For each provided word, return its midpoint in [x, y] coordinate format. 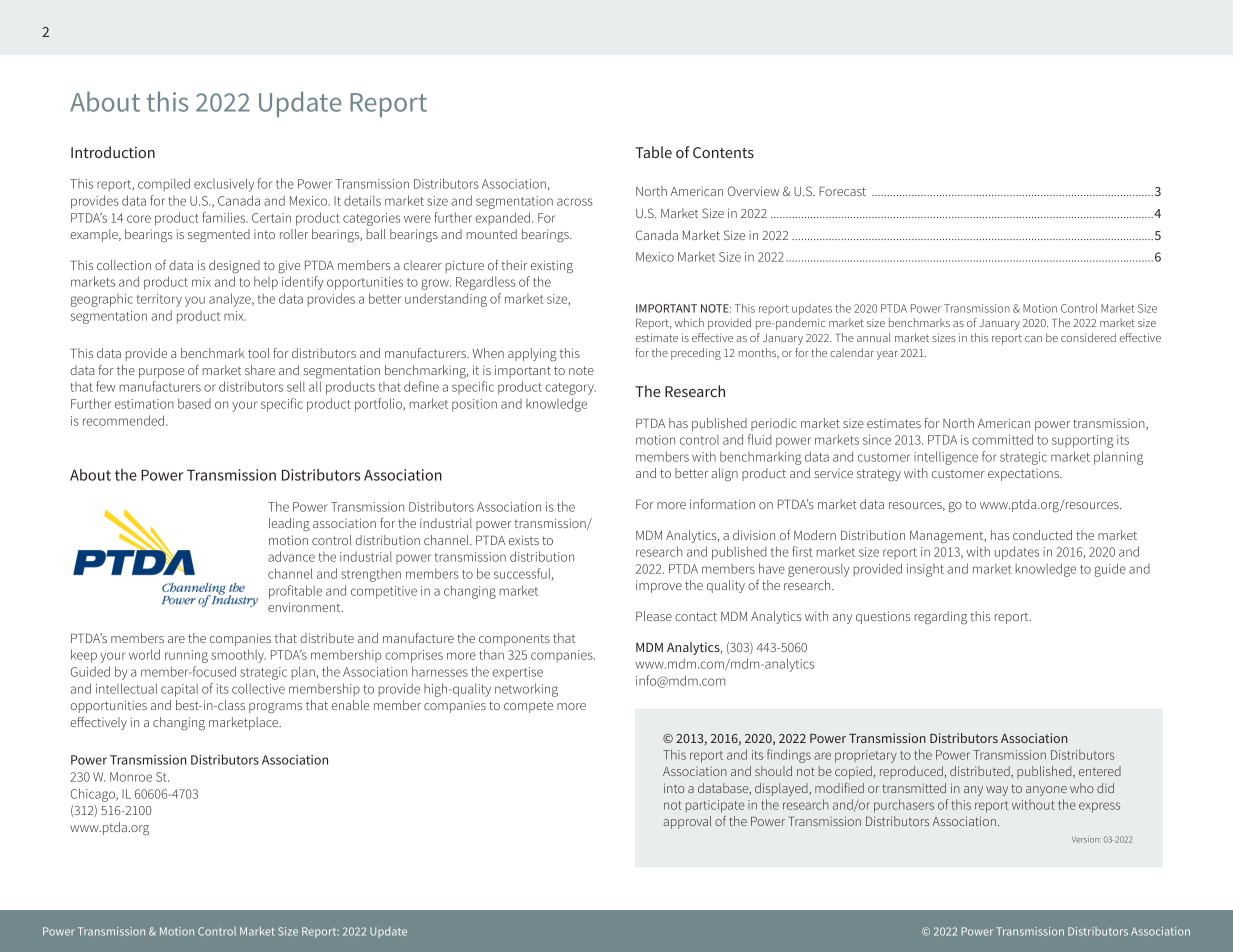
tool [258, 353]
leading [289, 524]
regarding [941, 617]
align [724, 474]
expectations [1024, 474]
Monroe [131, 777]
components [514, 640]
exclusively [224, 185]
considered [1088, 337]
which [689, 322]
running [186, 656]
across [575, 202]
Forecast [842, 191]
